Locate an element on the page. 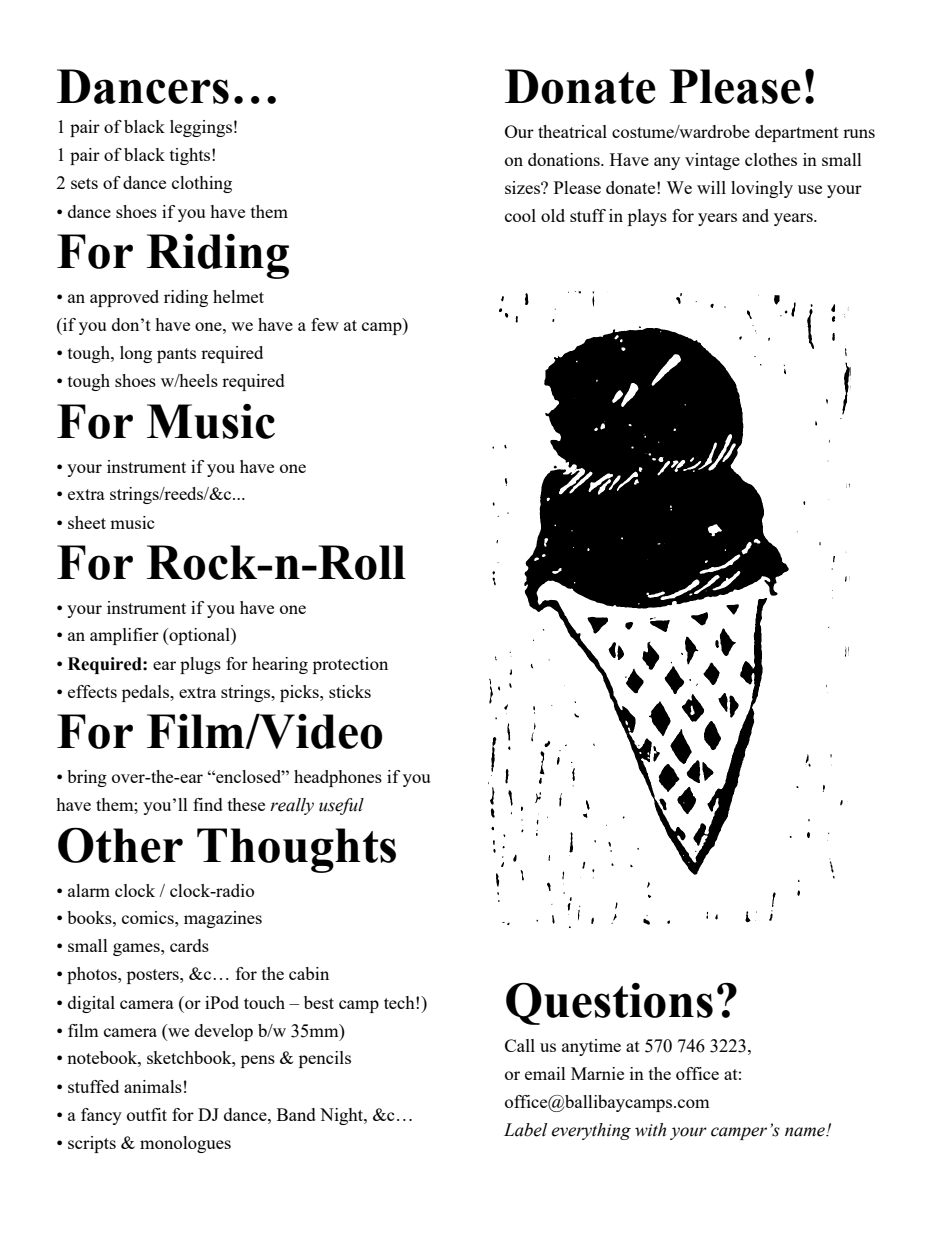  optional is located at coordinates (199, 636).
